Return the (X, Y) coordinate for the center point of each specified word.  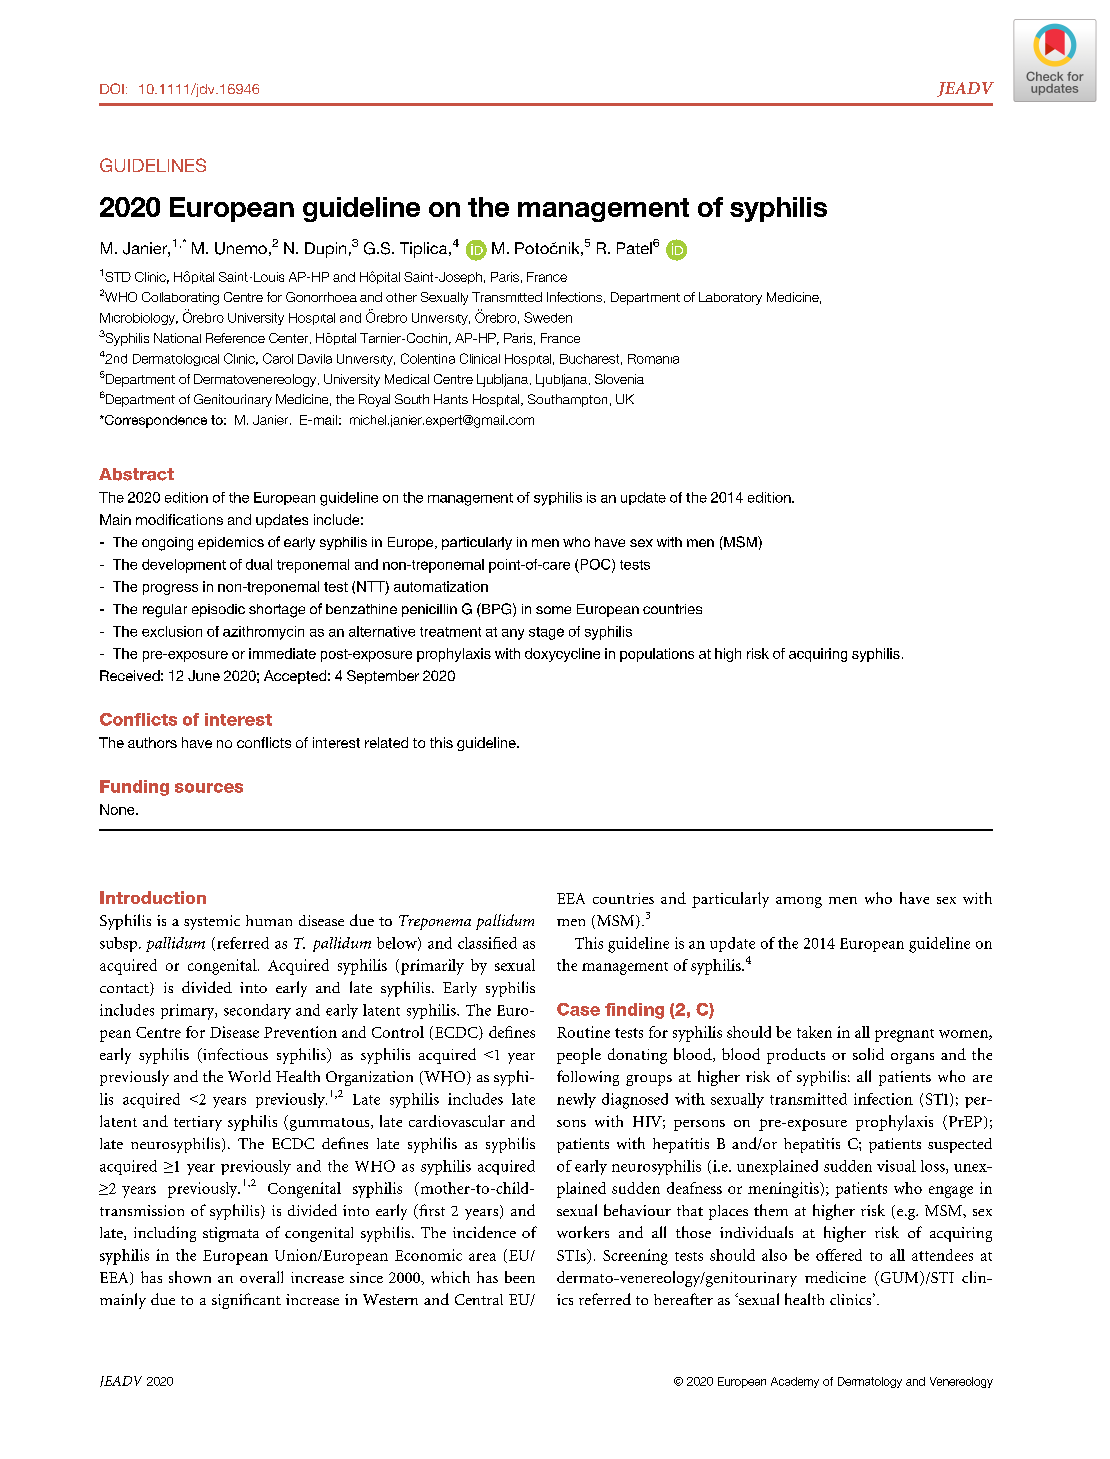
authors (152, 742)
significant (246, 1301)
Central (479, 1299)
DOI (112, 88)
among (799, 902)
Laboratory (730, 298)
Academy (795, 1382)
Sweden (548, 317)
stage (546, 633)
